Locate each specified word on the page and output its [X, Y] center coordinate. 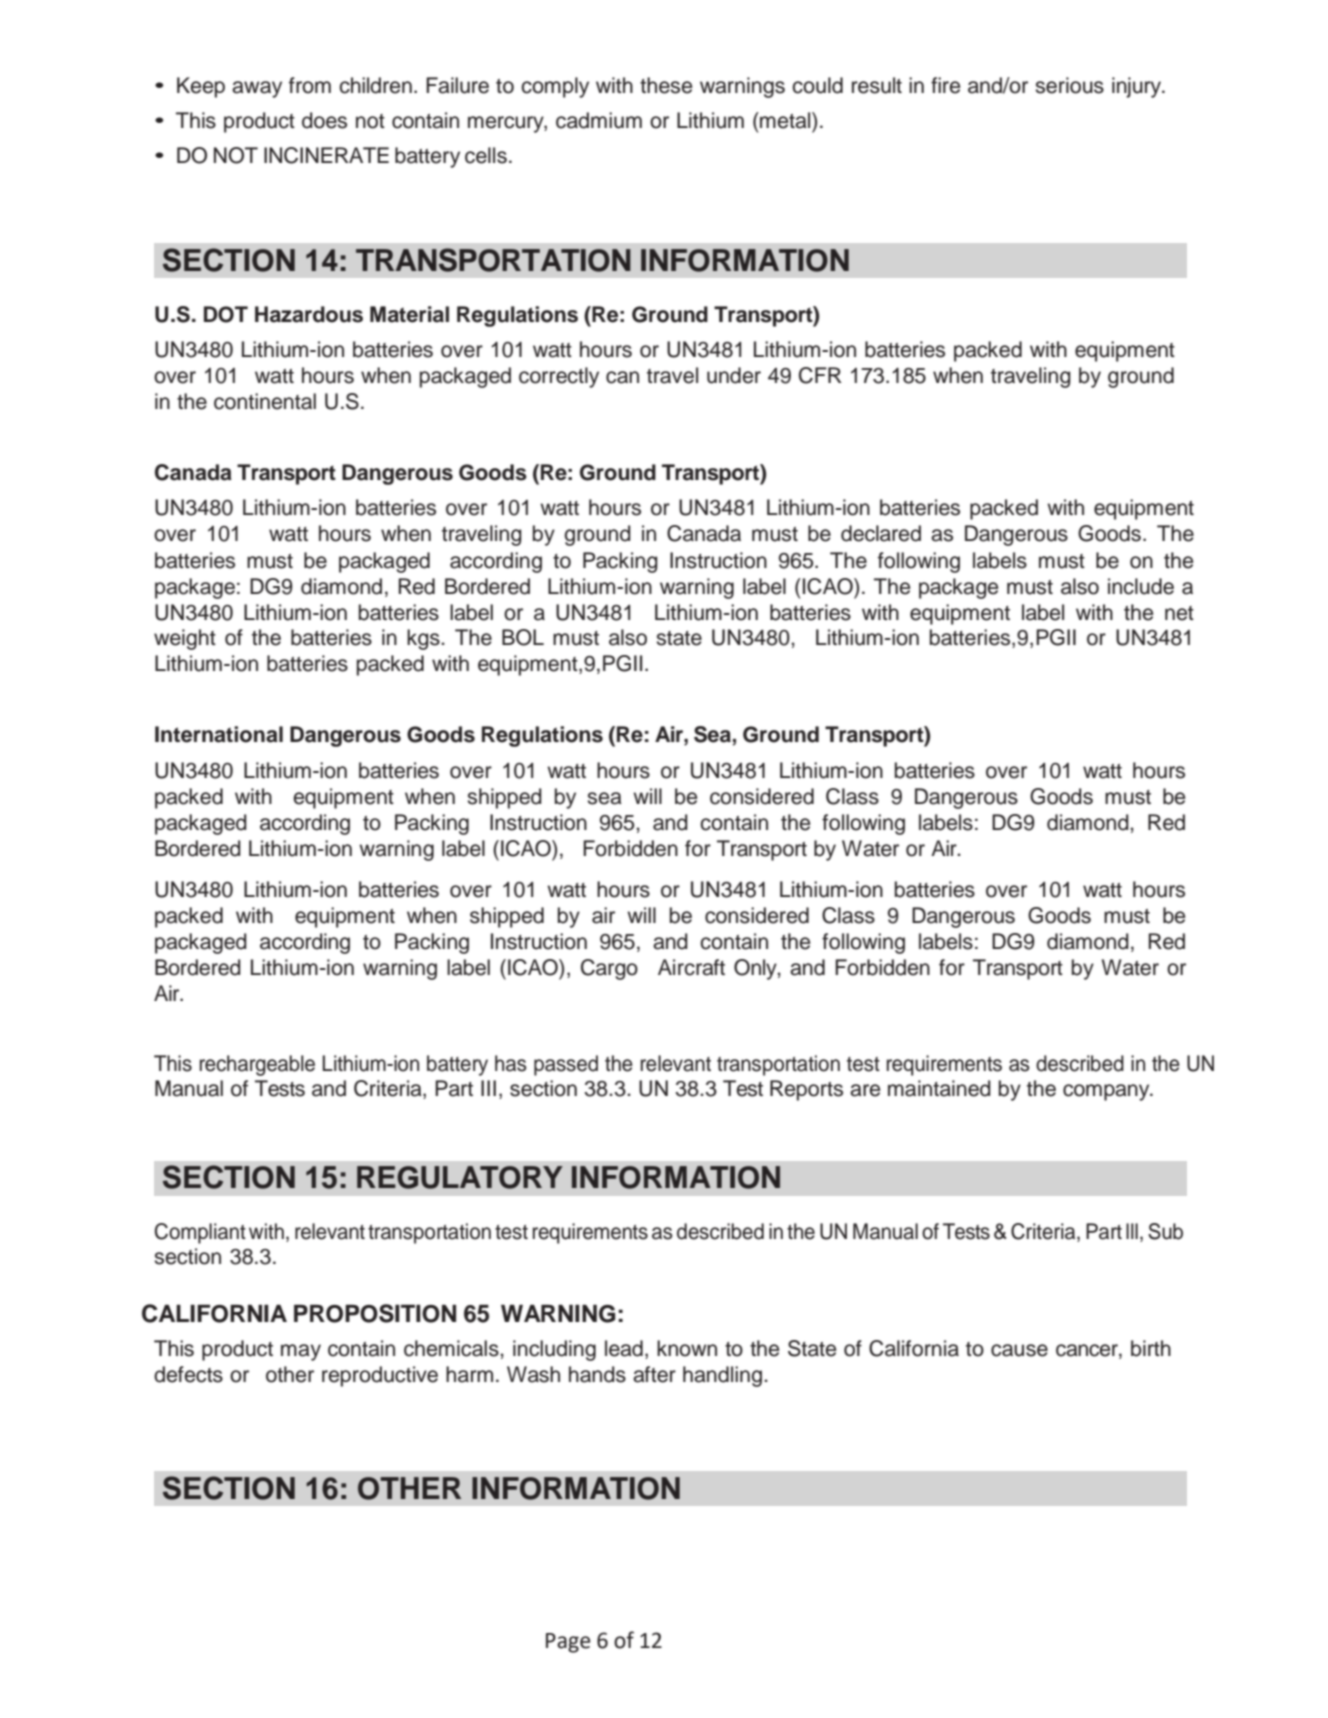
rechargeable [257, 1065]
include [1141, 586]
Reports [806, 1090]
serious [1069, 85]
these [666, 85]
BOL [523, 637]
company [1107, 1092]
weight [185, 639]
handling [722, 1376]
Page [568, 1643]
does [324, 120]
